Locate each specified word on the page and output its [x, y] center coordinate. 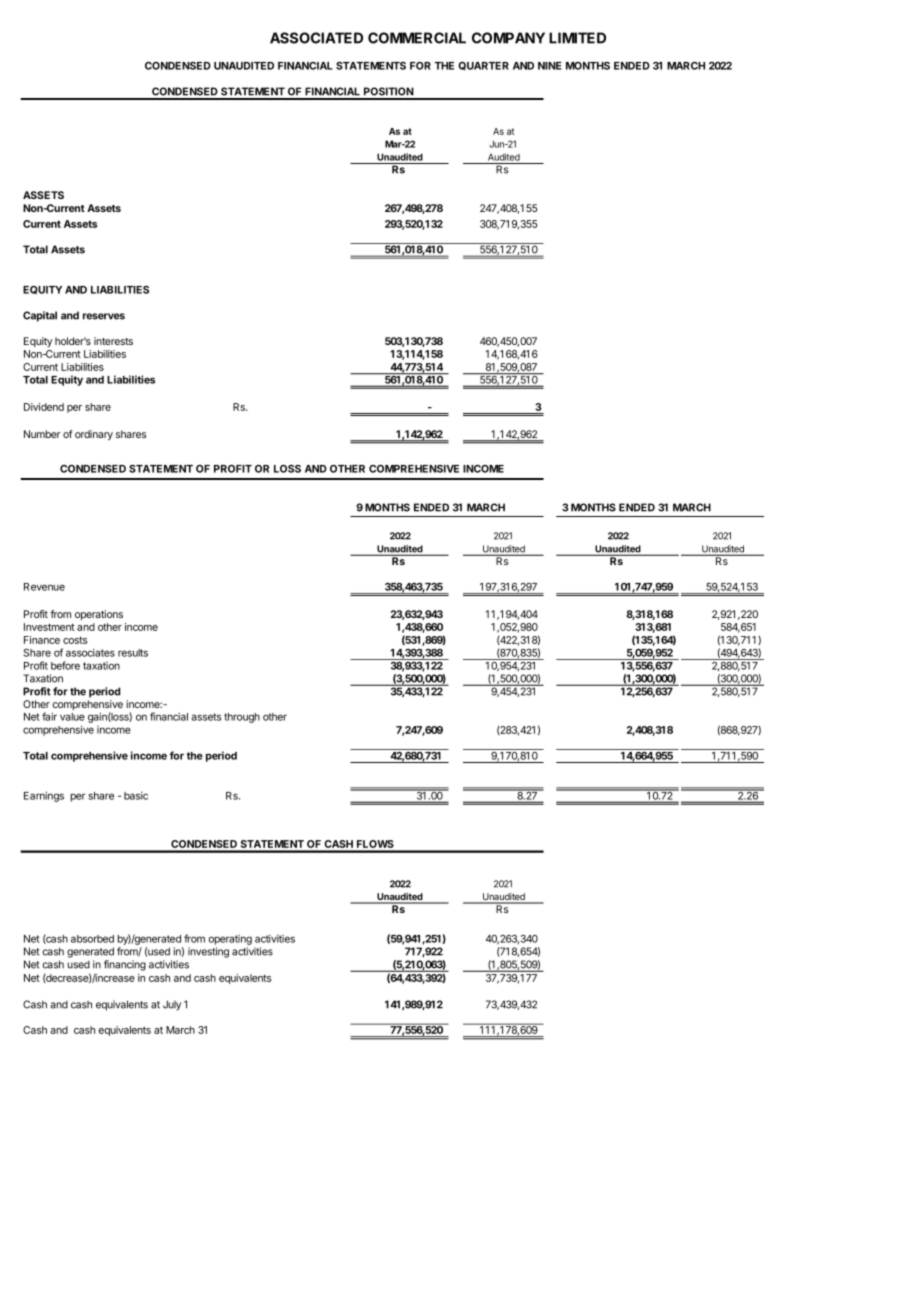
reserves [104, 316]
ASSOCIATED [316, 38]
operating [230, 940]
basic [136, 795]
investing [208, 952]
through [242, 718]
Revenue [44, 587]
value [72, 717]
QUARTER [483, 66]
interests [113, 341]
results [133, 653]
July [172, 1005]
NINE [550, 66]
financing [125, 965]
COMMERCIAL [417, 38]
